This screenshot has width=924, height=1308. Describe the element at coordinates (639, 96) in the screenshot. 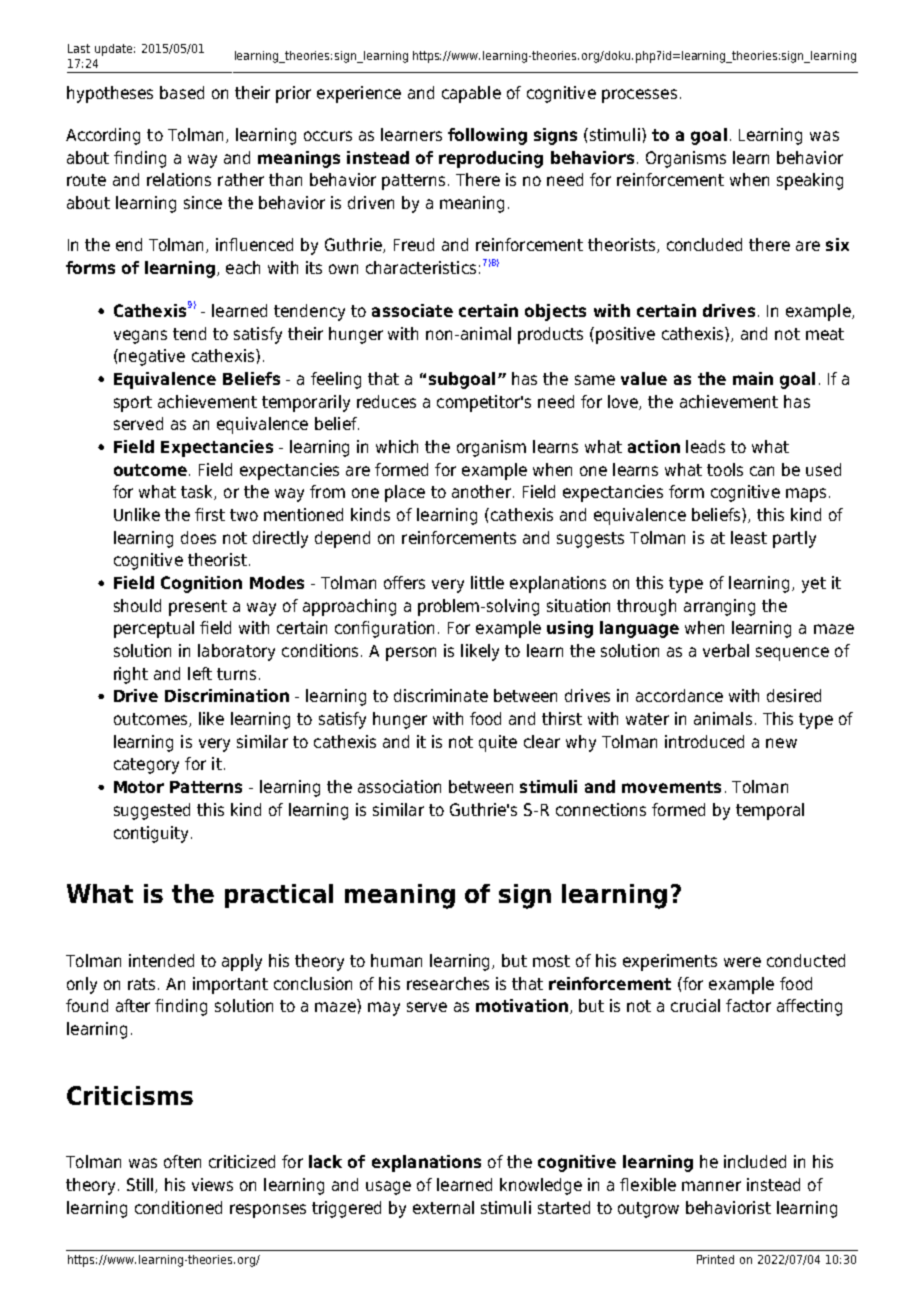

I see `processes` at that location.
